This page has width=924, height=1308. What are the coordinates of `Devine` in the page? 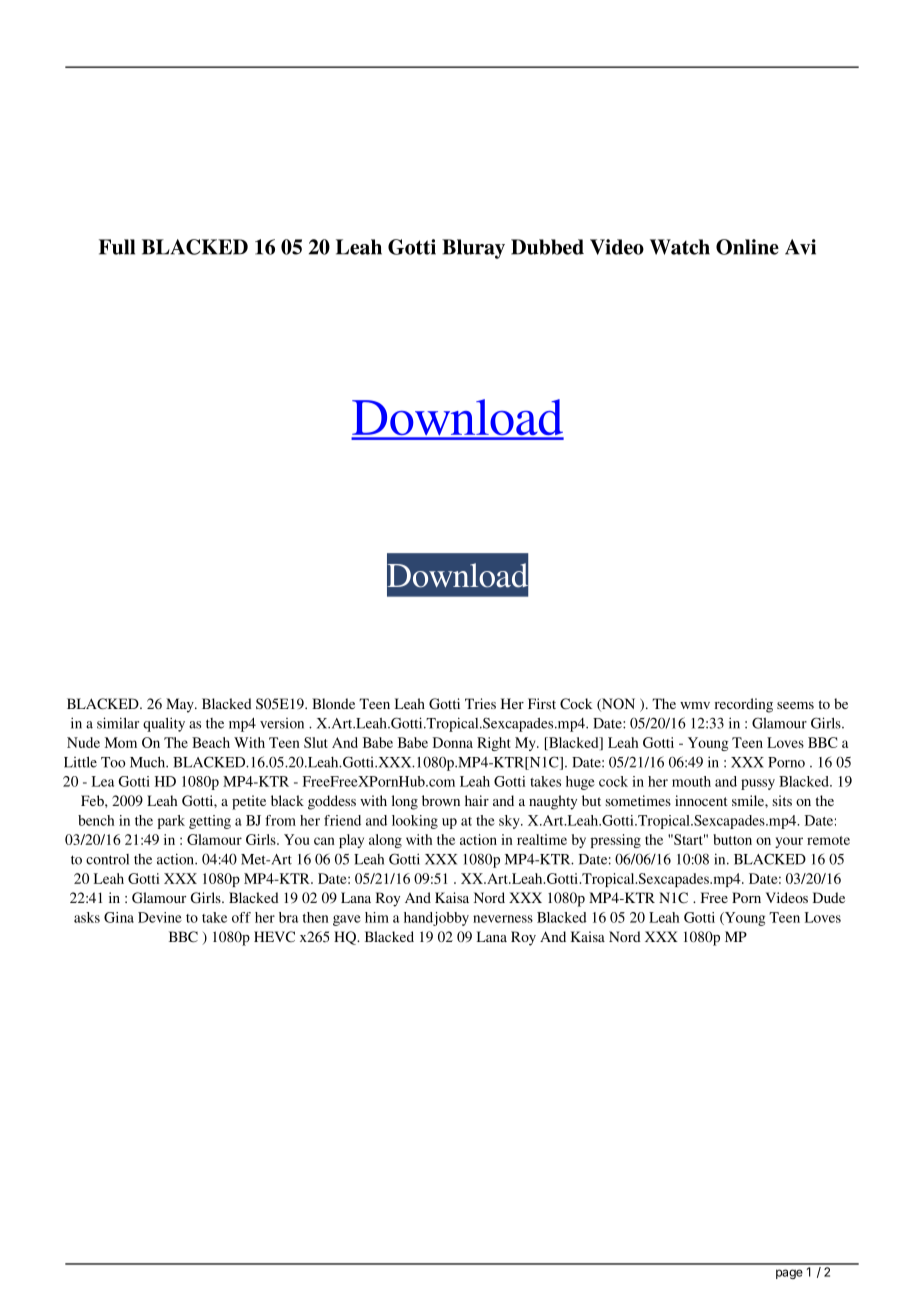 It's located at (160, 917).
